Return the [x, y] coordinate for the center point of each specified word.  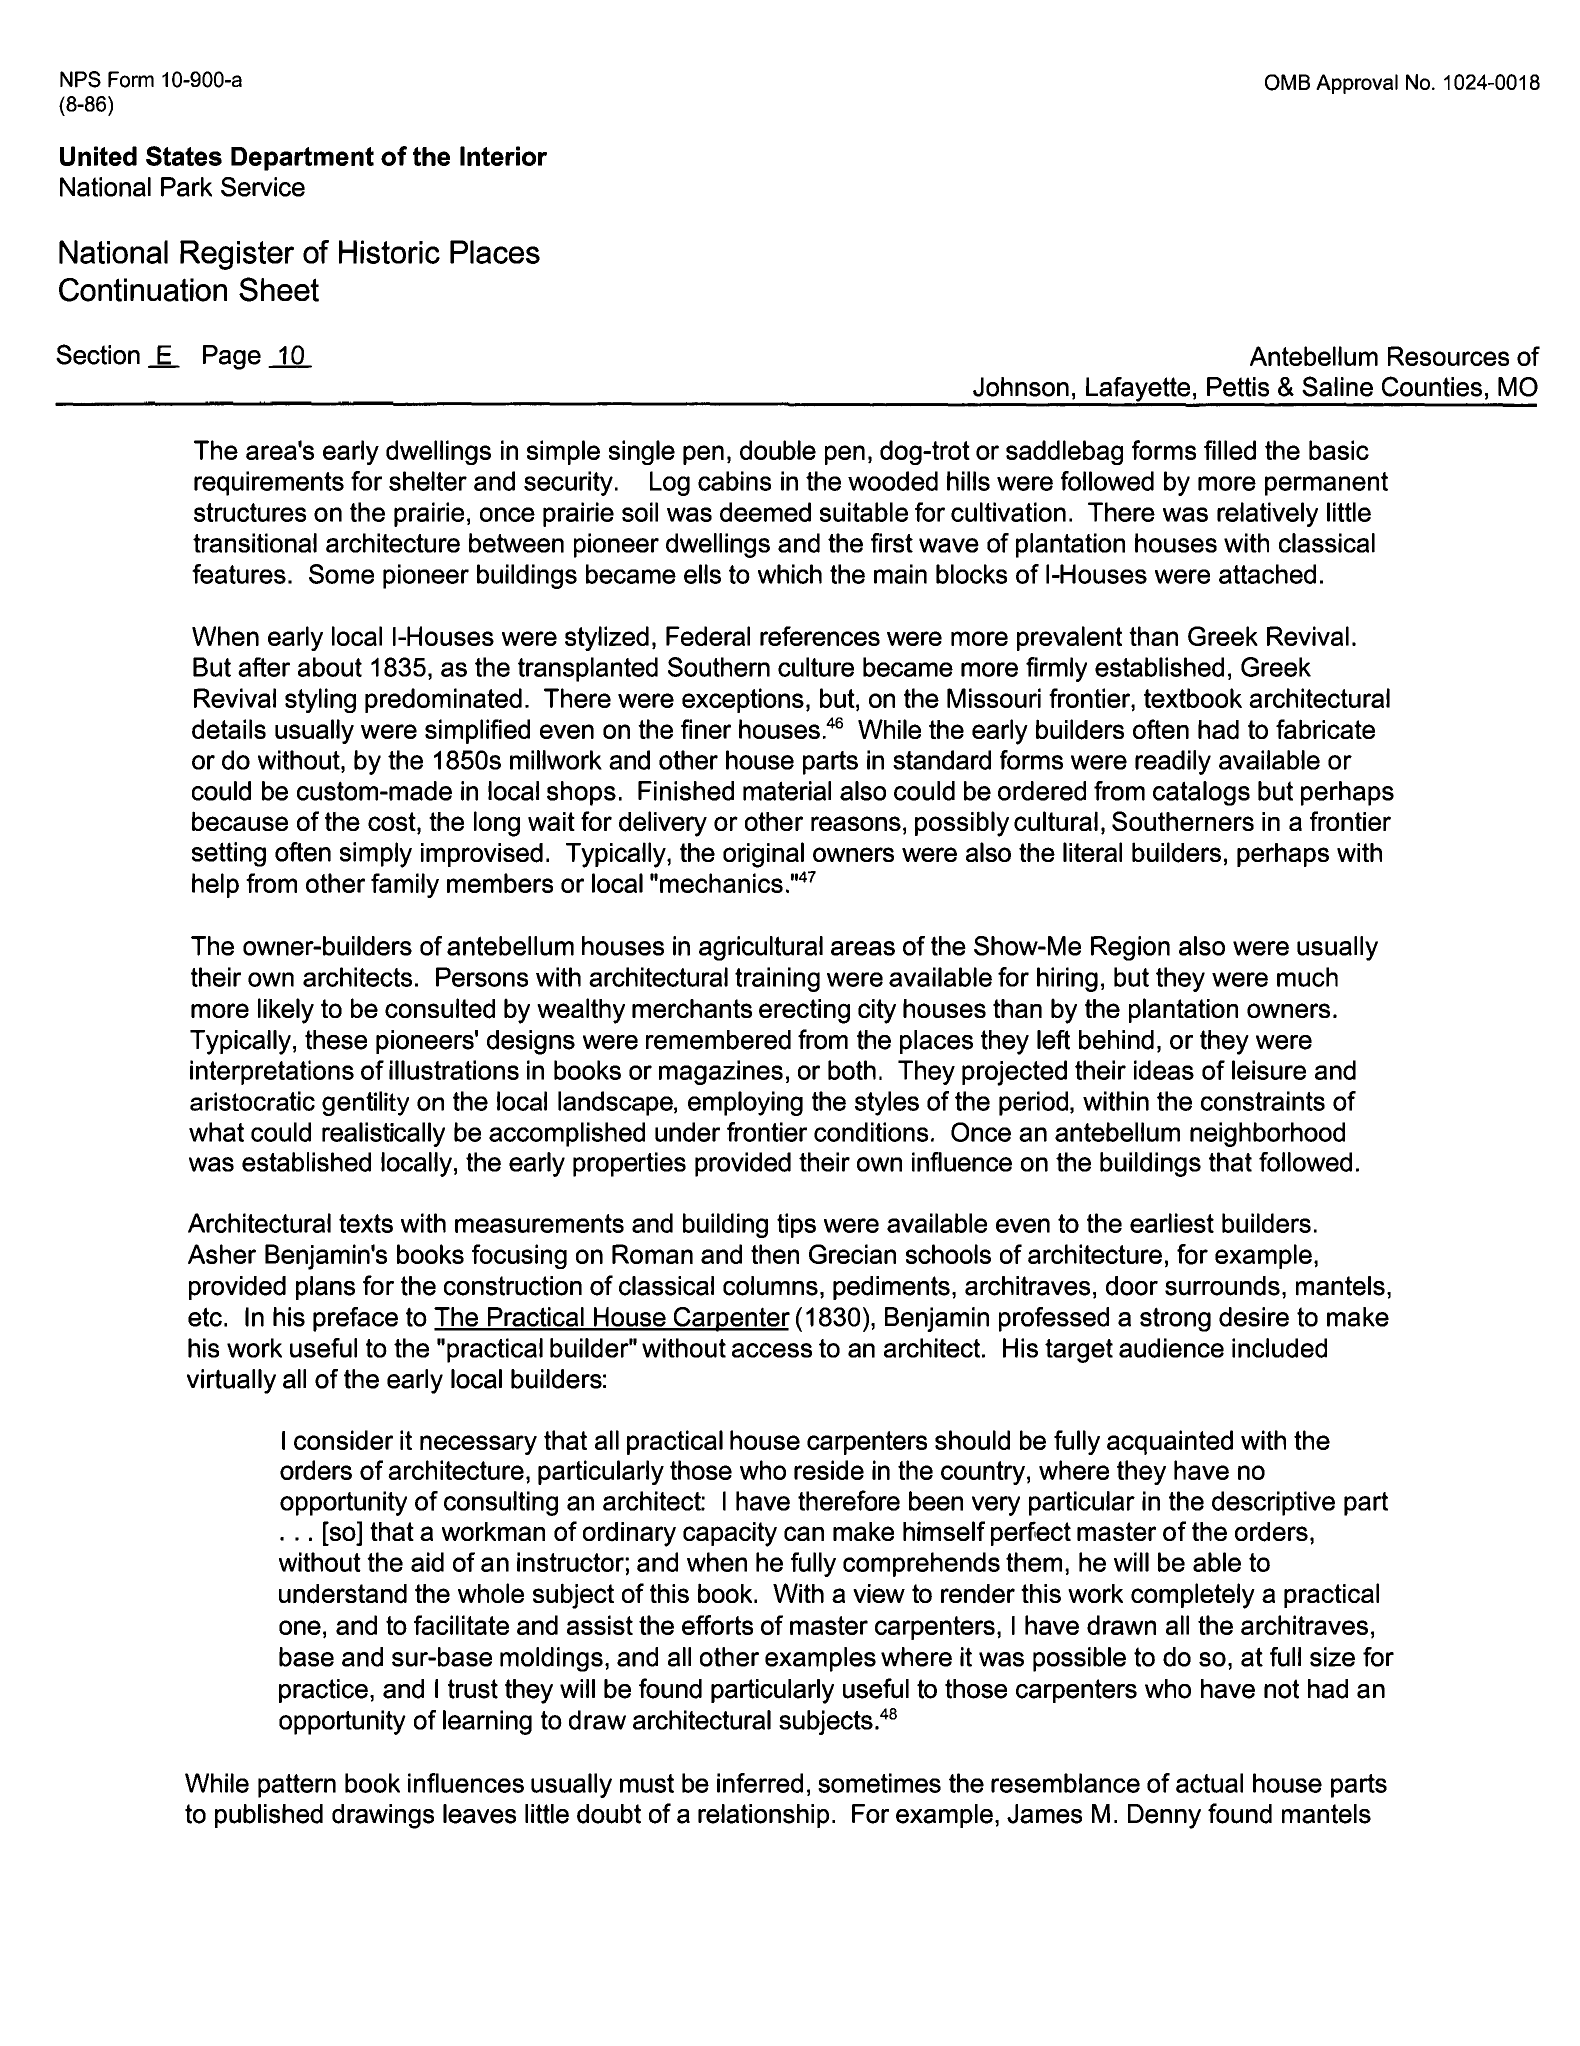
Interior [503, 156]
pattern [297, 1786]
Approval [1357, 84]
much [1307, 977]
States [184, 156]
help [215, 885]
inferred [760, 1783]
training [777, 979]
